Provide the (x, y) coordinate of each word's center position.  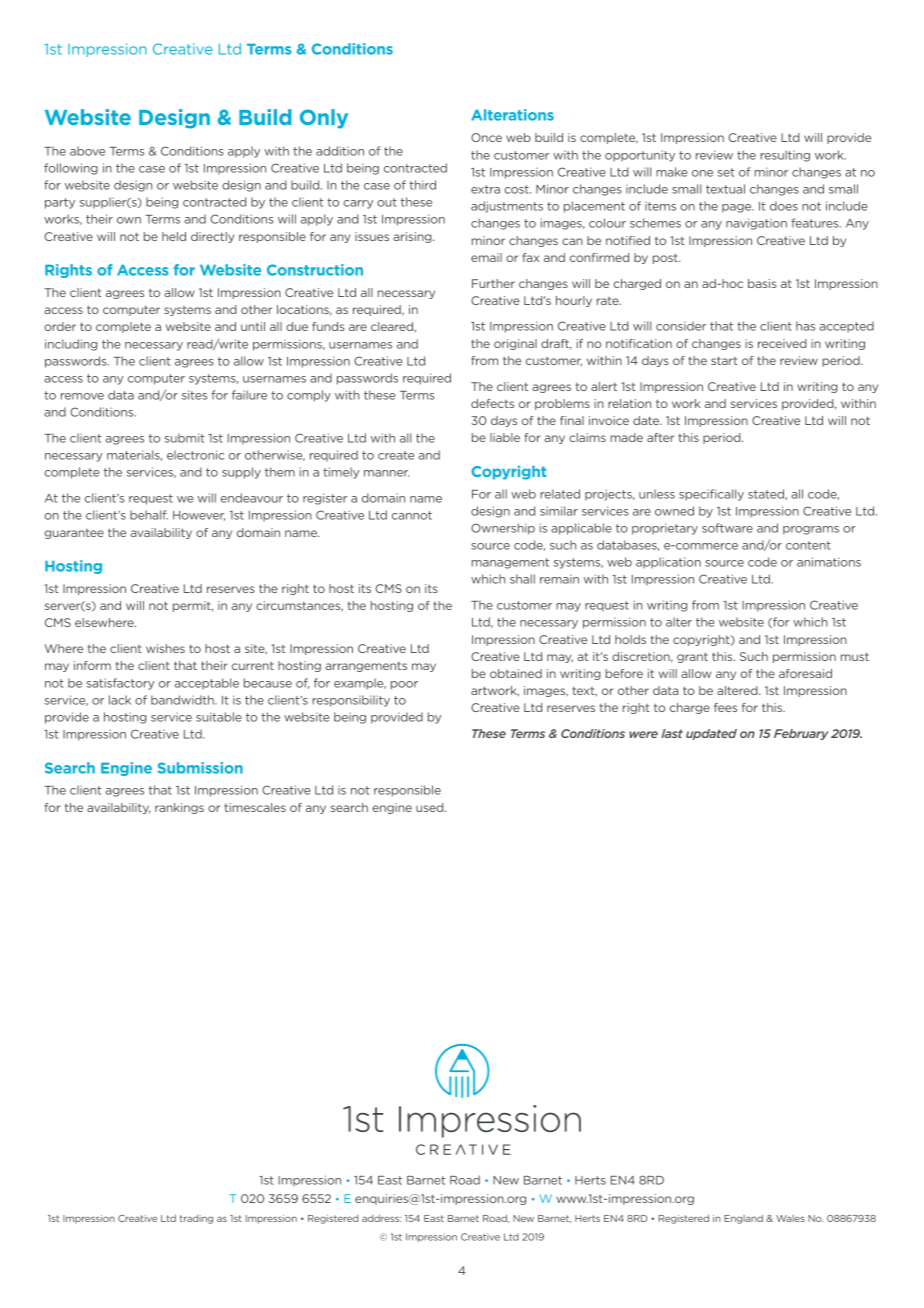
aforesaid (805, 673)
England (743, 1219)
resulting (785, 156)
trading (196, 1219)
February (801, 734)
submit (185, 438)
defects (492, 403)
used (431, 807)
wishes (165, 648)
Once (486, 137)
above (87, 151)
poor (404, 685)
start (724, 360)
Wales (790, 1218)
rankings (179, 808)
